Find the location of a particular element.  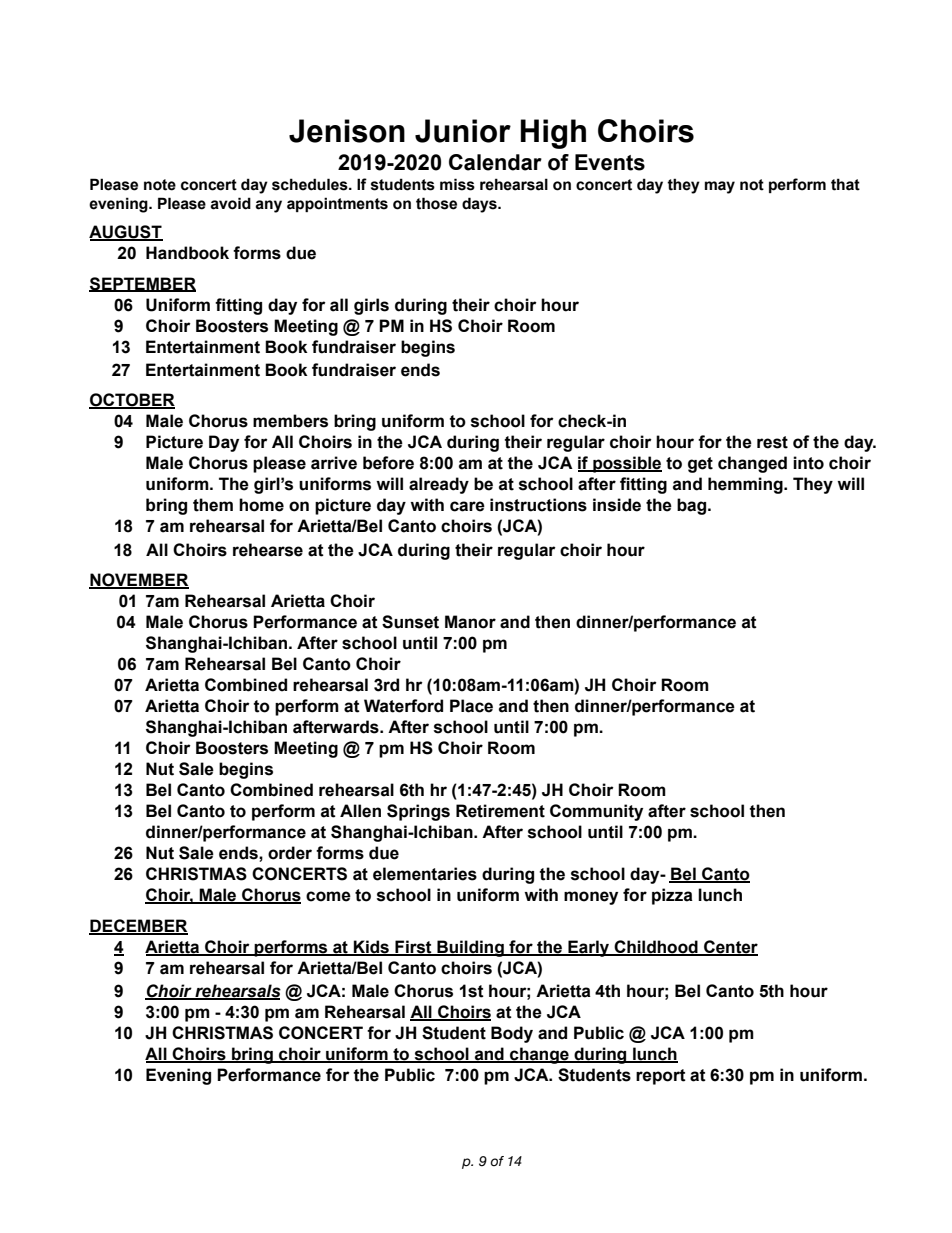

SEPTEMBER is located at coordinates (142, 284).
